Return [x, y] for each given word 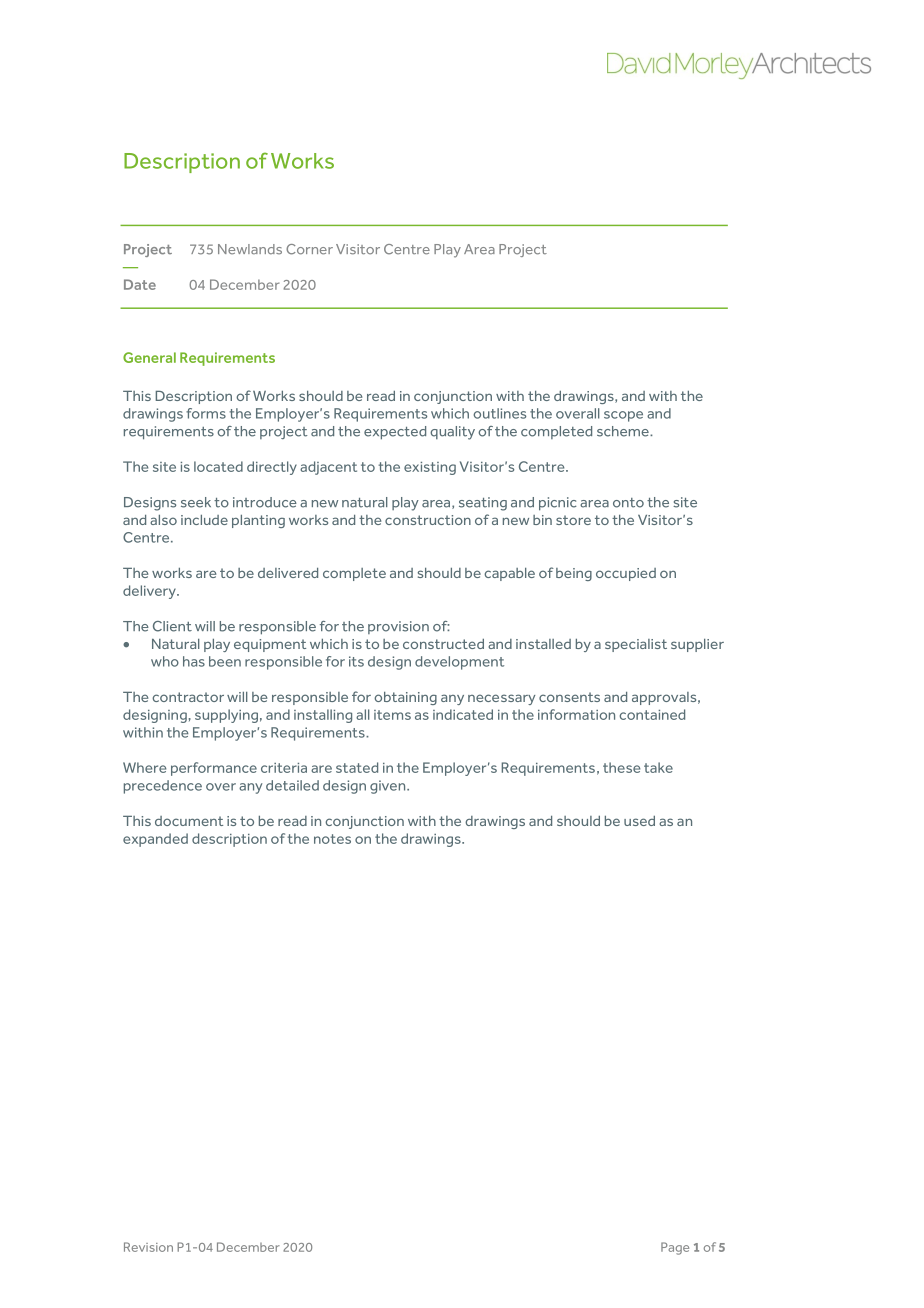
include [204, 520]
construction [428, 520]
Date [140, 284]
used [639, 821]
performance [214, 769]
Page [675, 1248]
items [392, 715]
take [658, 767]
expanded [155, 840]
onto [628, 503]
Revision [148, 1247]
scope [623, 416]
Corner [309, 249]
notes [332, 839]
